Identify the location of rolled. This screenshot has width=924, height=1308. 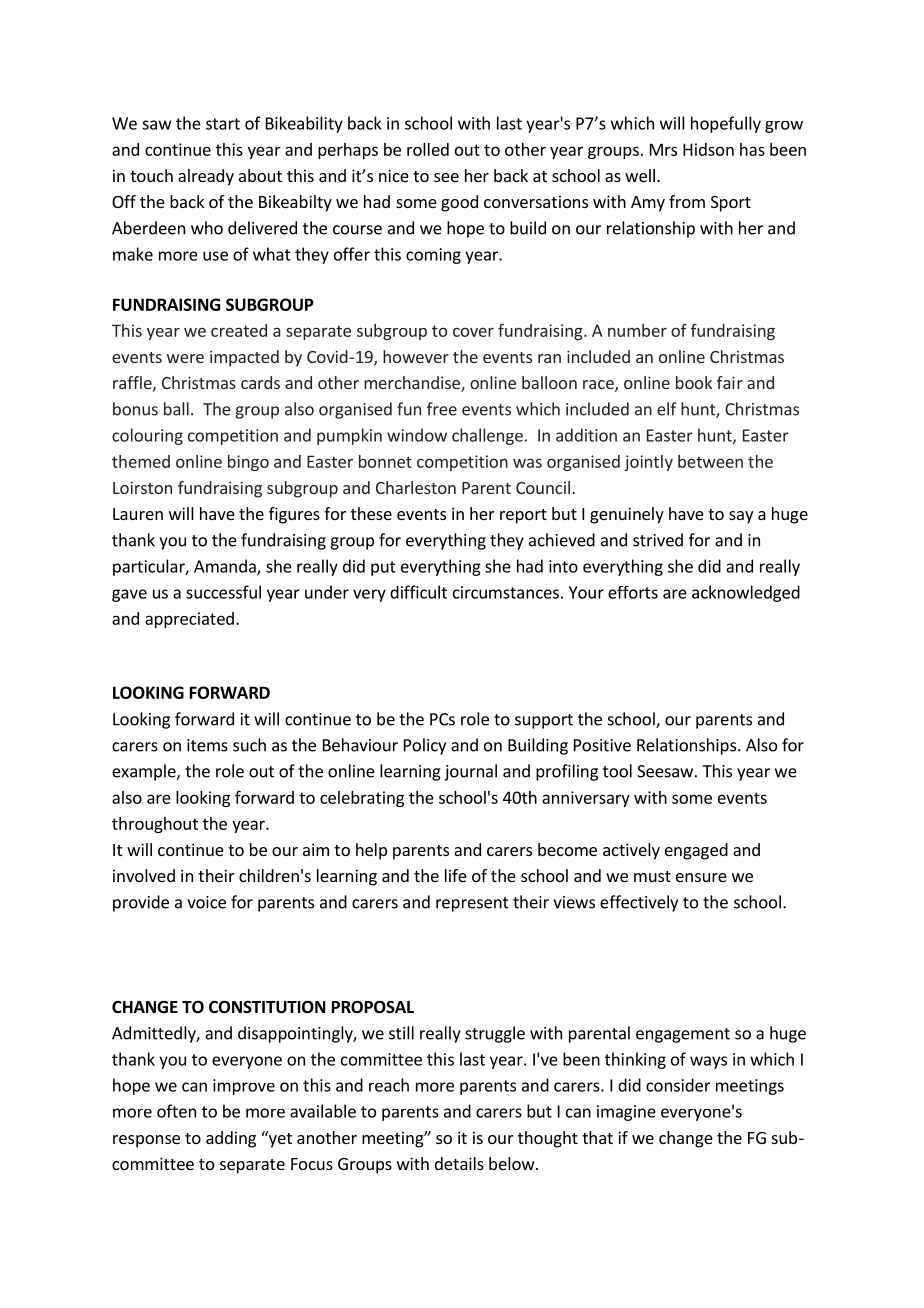
(428, 149).
